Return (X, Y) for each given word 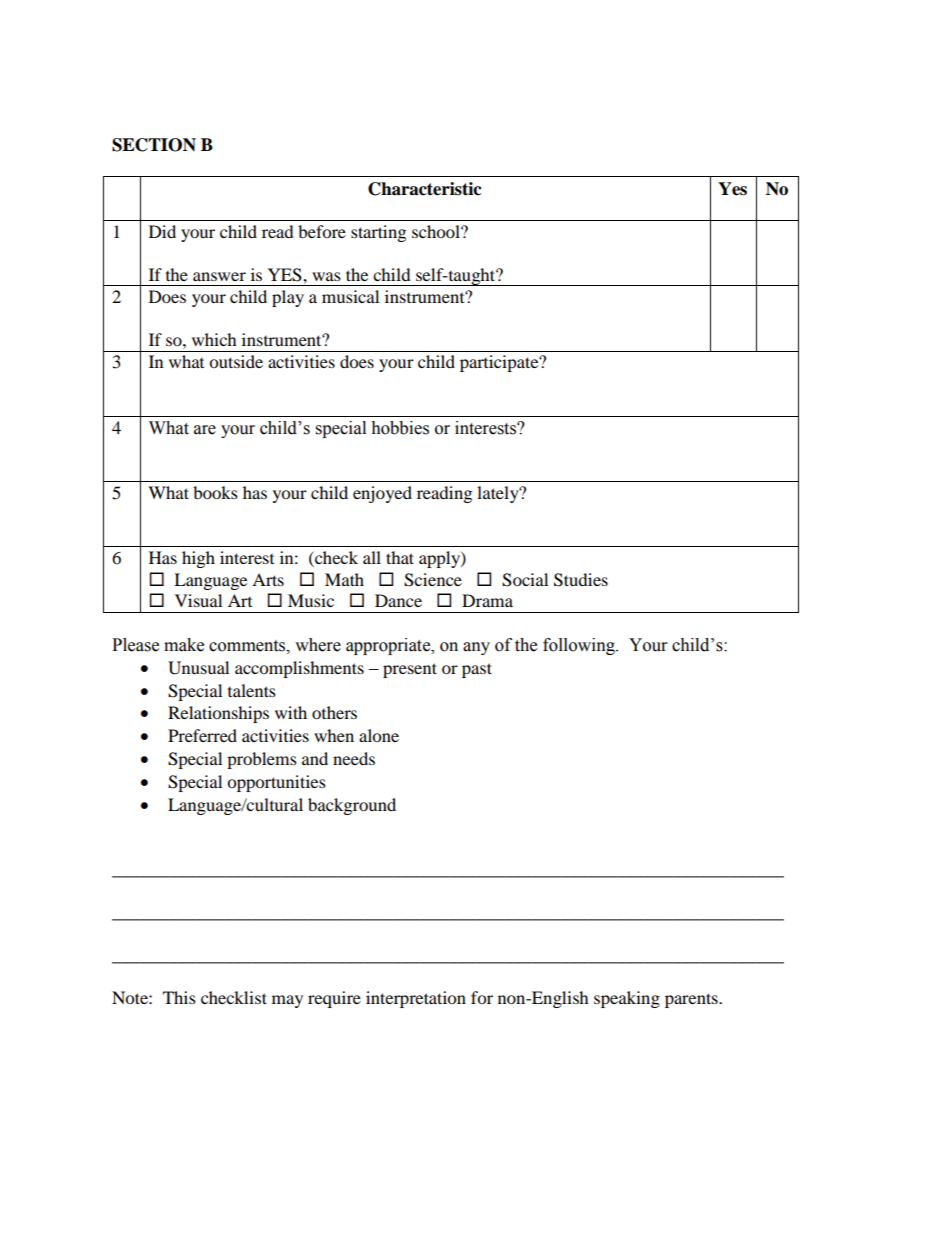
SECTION (154, 145)
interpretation (416, 999)
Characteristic (425, 189)
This (179, 997)
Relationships (218, 714)
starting (378, 233)
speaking (627, 999)
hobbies (400, 428)
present (410, 670)
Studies (581, 580)
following (580, 646)
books (215, 492)
